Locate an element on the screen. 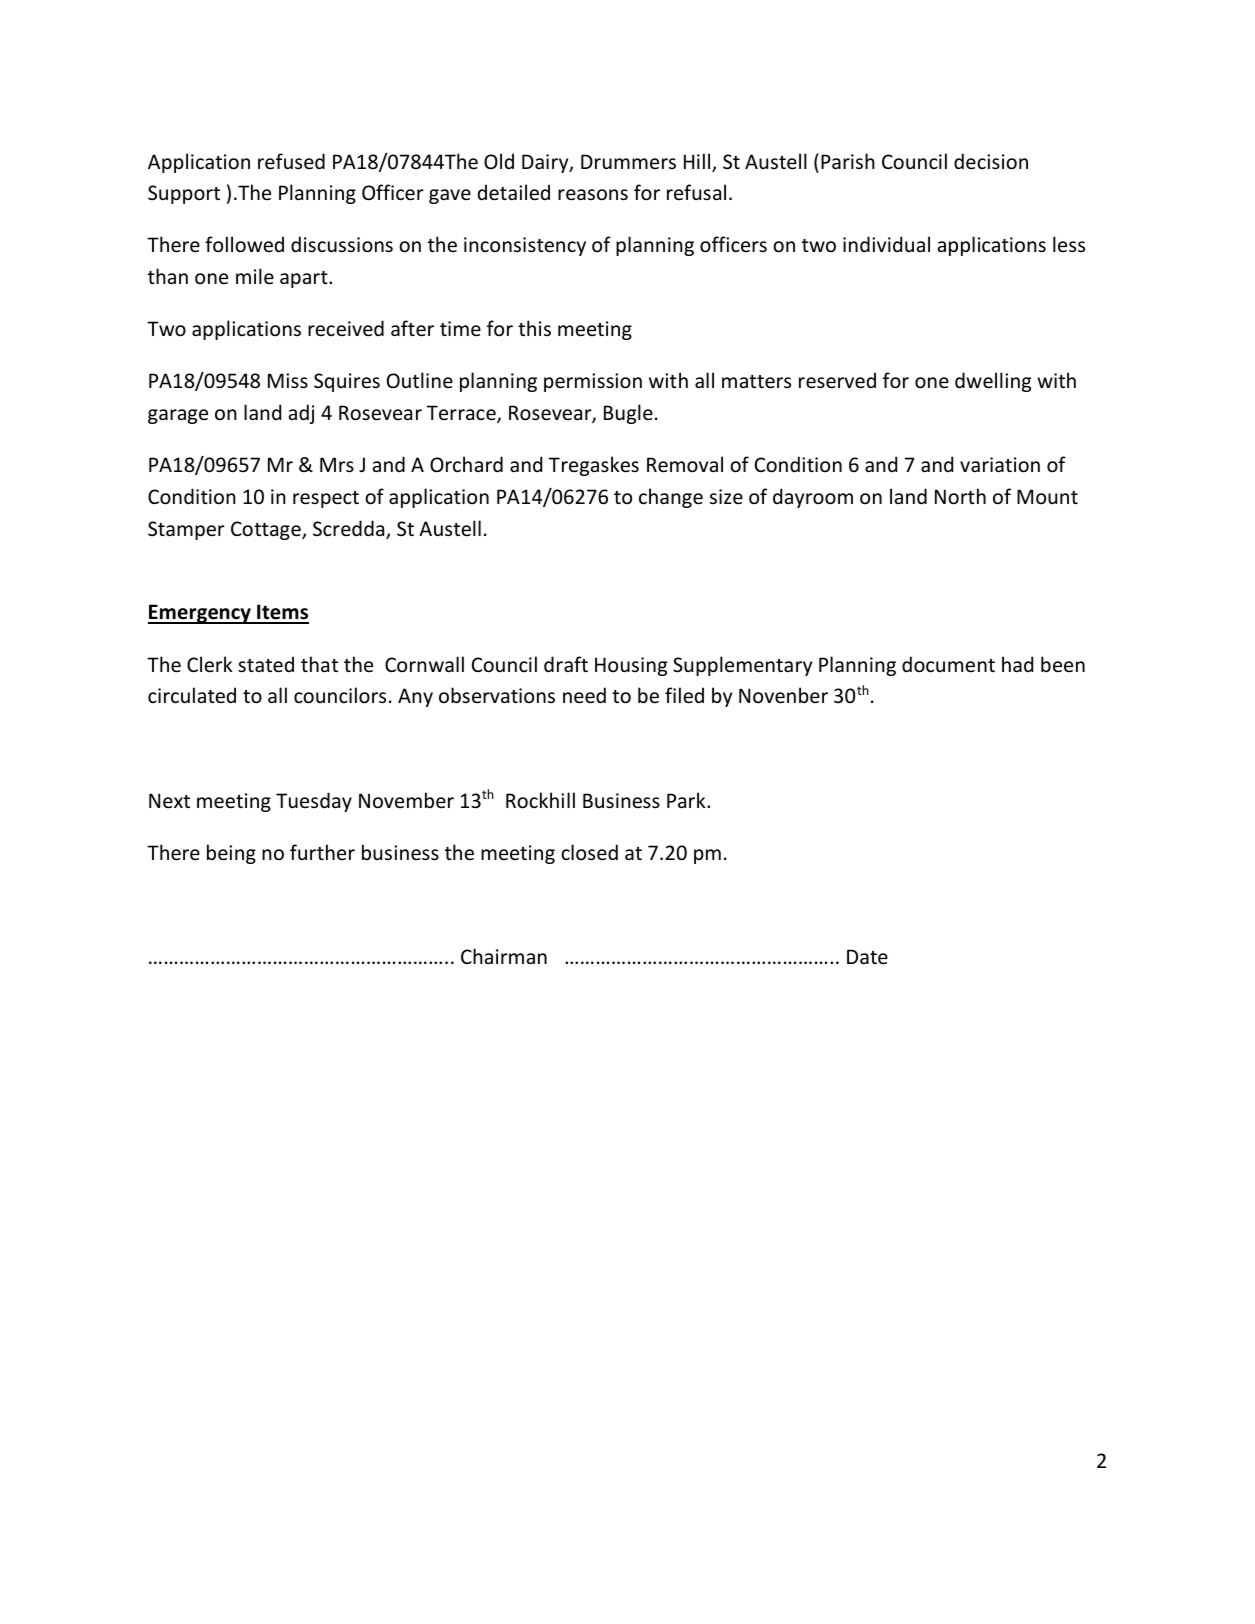  Stamper is located at coordinates (186, 530).
